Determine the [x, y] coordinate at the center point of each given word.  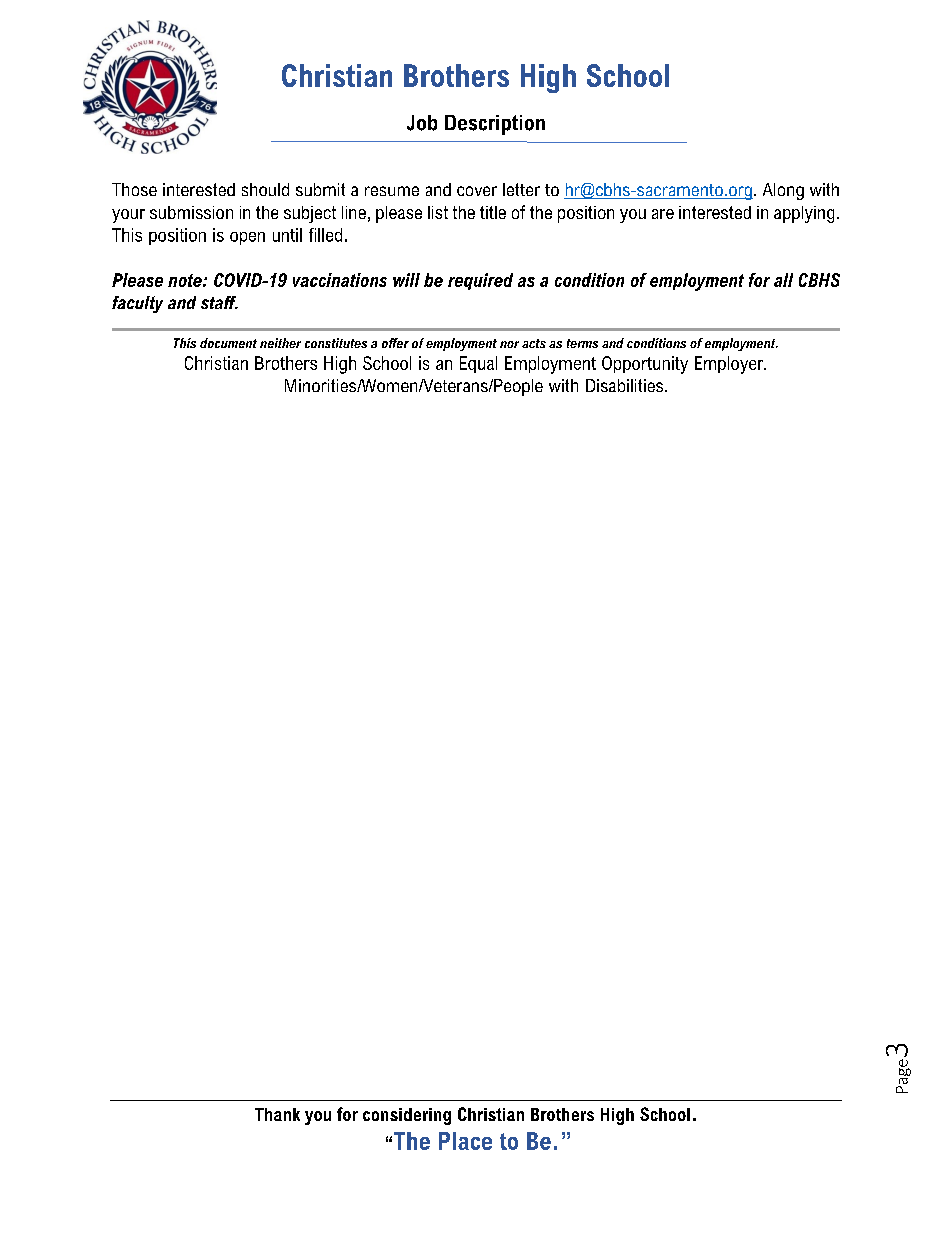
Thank [277, 1114]
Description [495, 125]
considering [407, 1116]
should [265, 189]
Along [783, 191]
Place [465, 1141]
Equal [478, 364]
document [228, 343]
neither [280, 343]
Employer [730, 365]
